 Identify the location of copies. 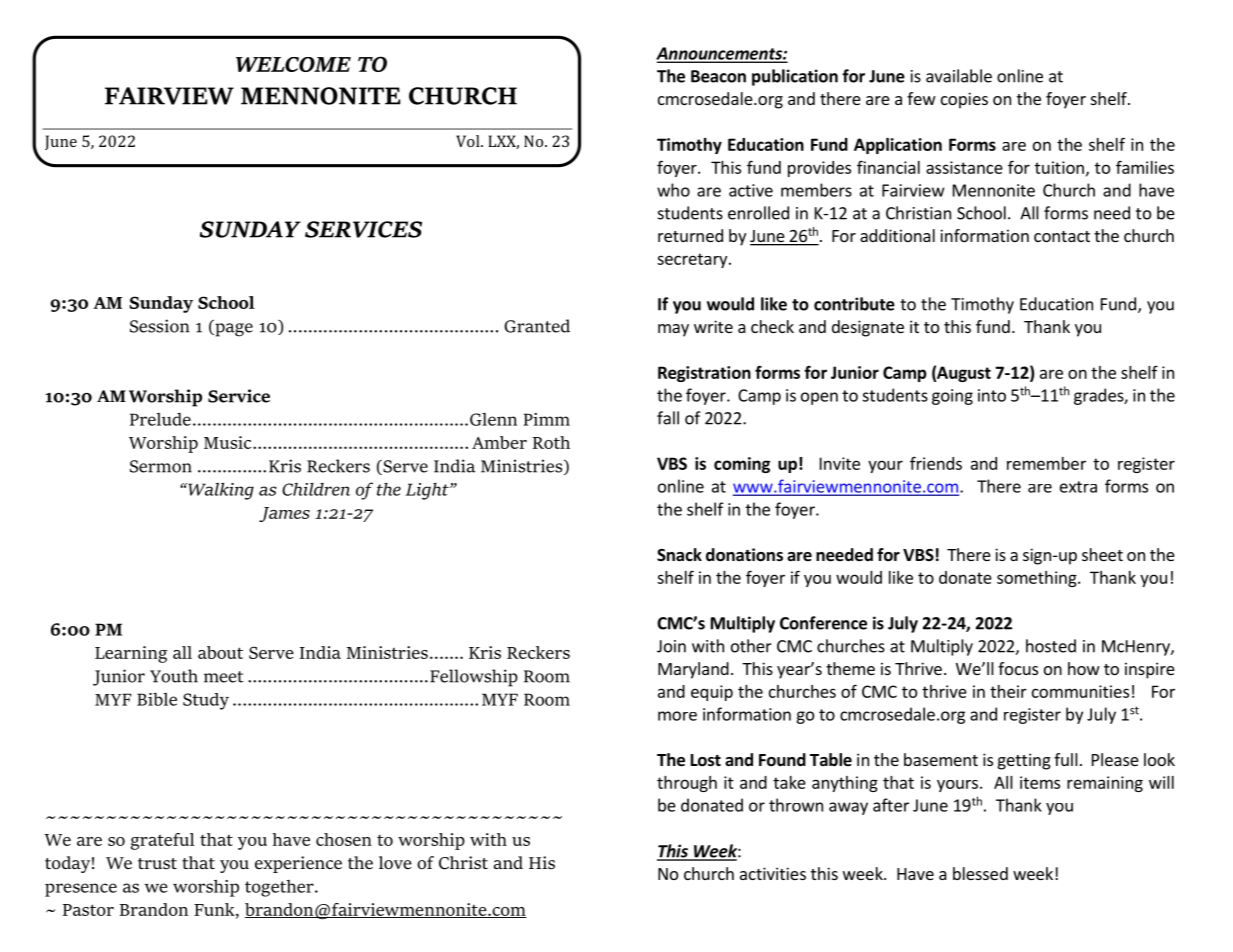
(964, 100).
